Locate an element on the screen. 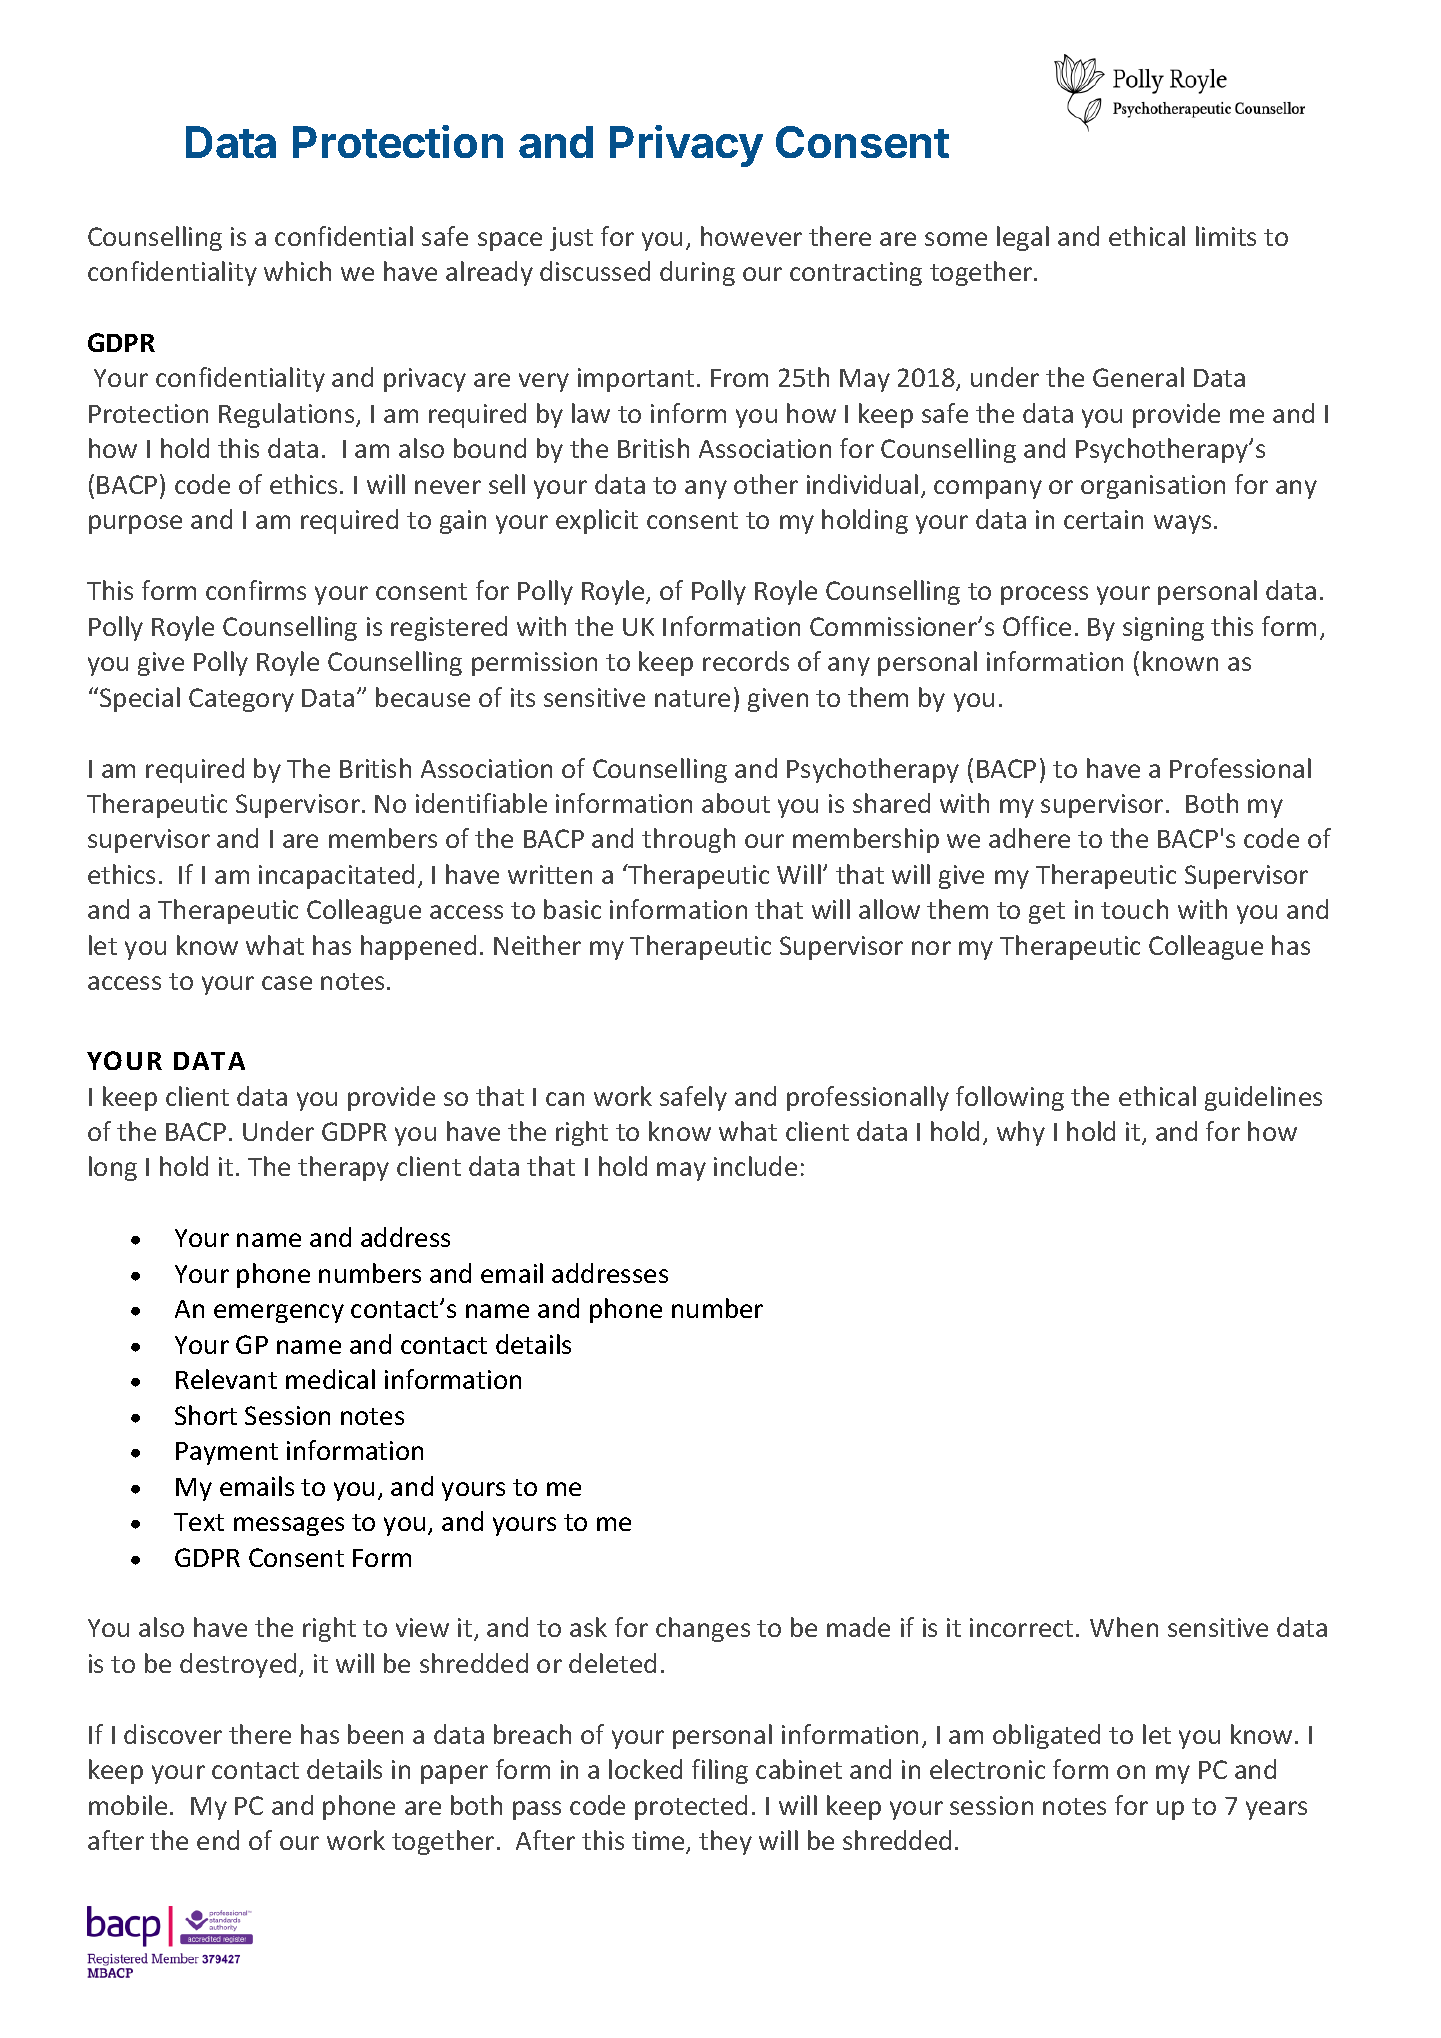  limits is located at coordinates (1226, 236).
